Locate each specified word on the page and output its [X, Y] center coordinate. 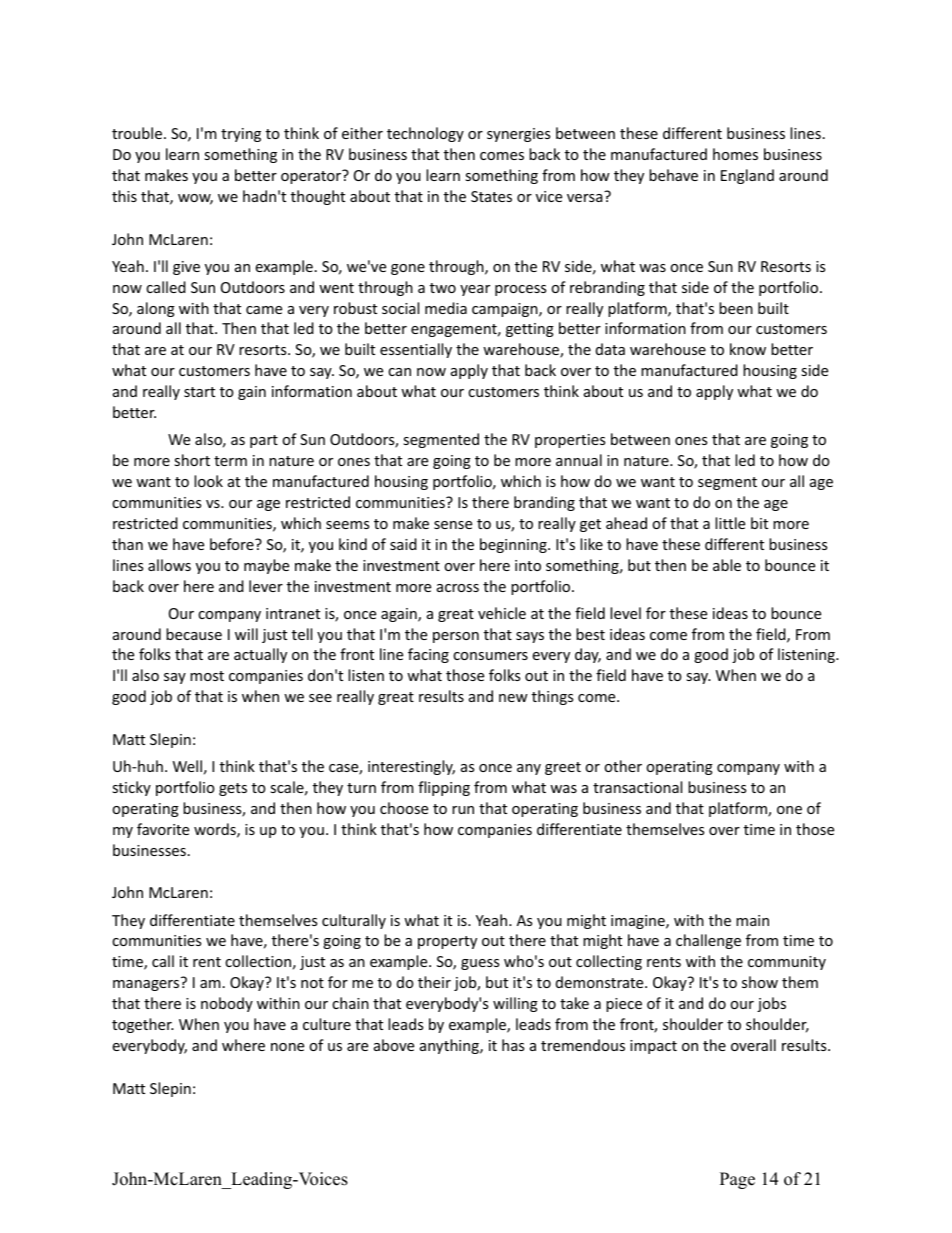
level [625, 613]
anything [450, 1046]
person [456, 637]
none [287, 1047]
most [207, 676]
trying [241, 135]
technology [425, 134]
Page [737, 1180]
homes [735, 154]
